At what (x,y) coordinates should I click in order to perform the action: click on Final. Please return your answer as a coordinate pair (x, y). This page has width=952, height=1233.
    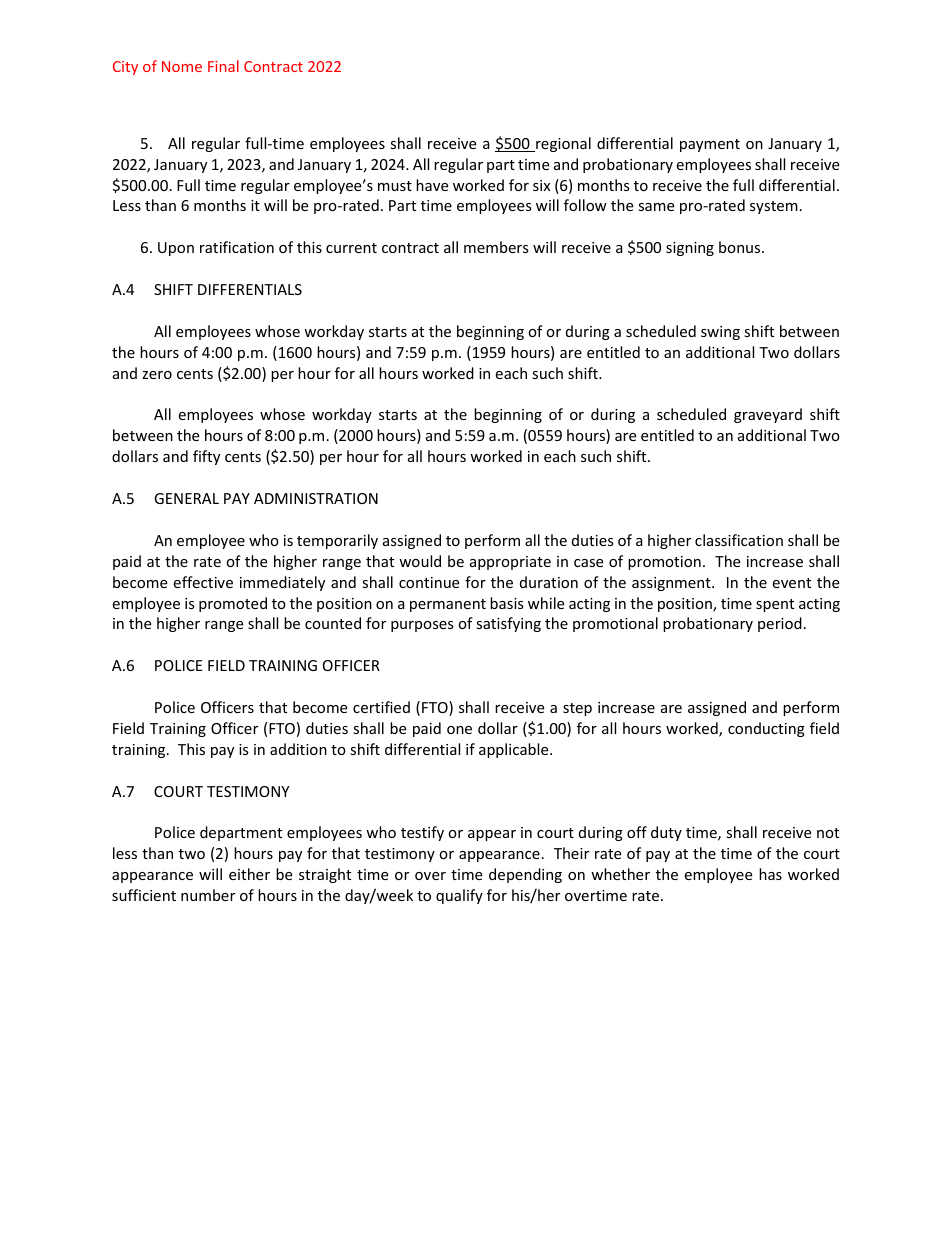
    Looking at the image, I should click on (223, 66).
